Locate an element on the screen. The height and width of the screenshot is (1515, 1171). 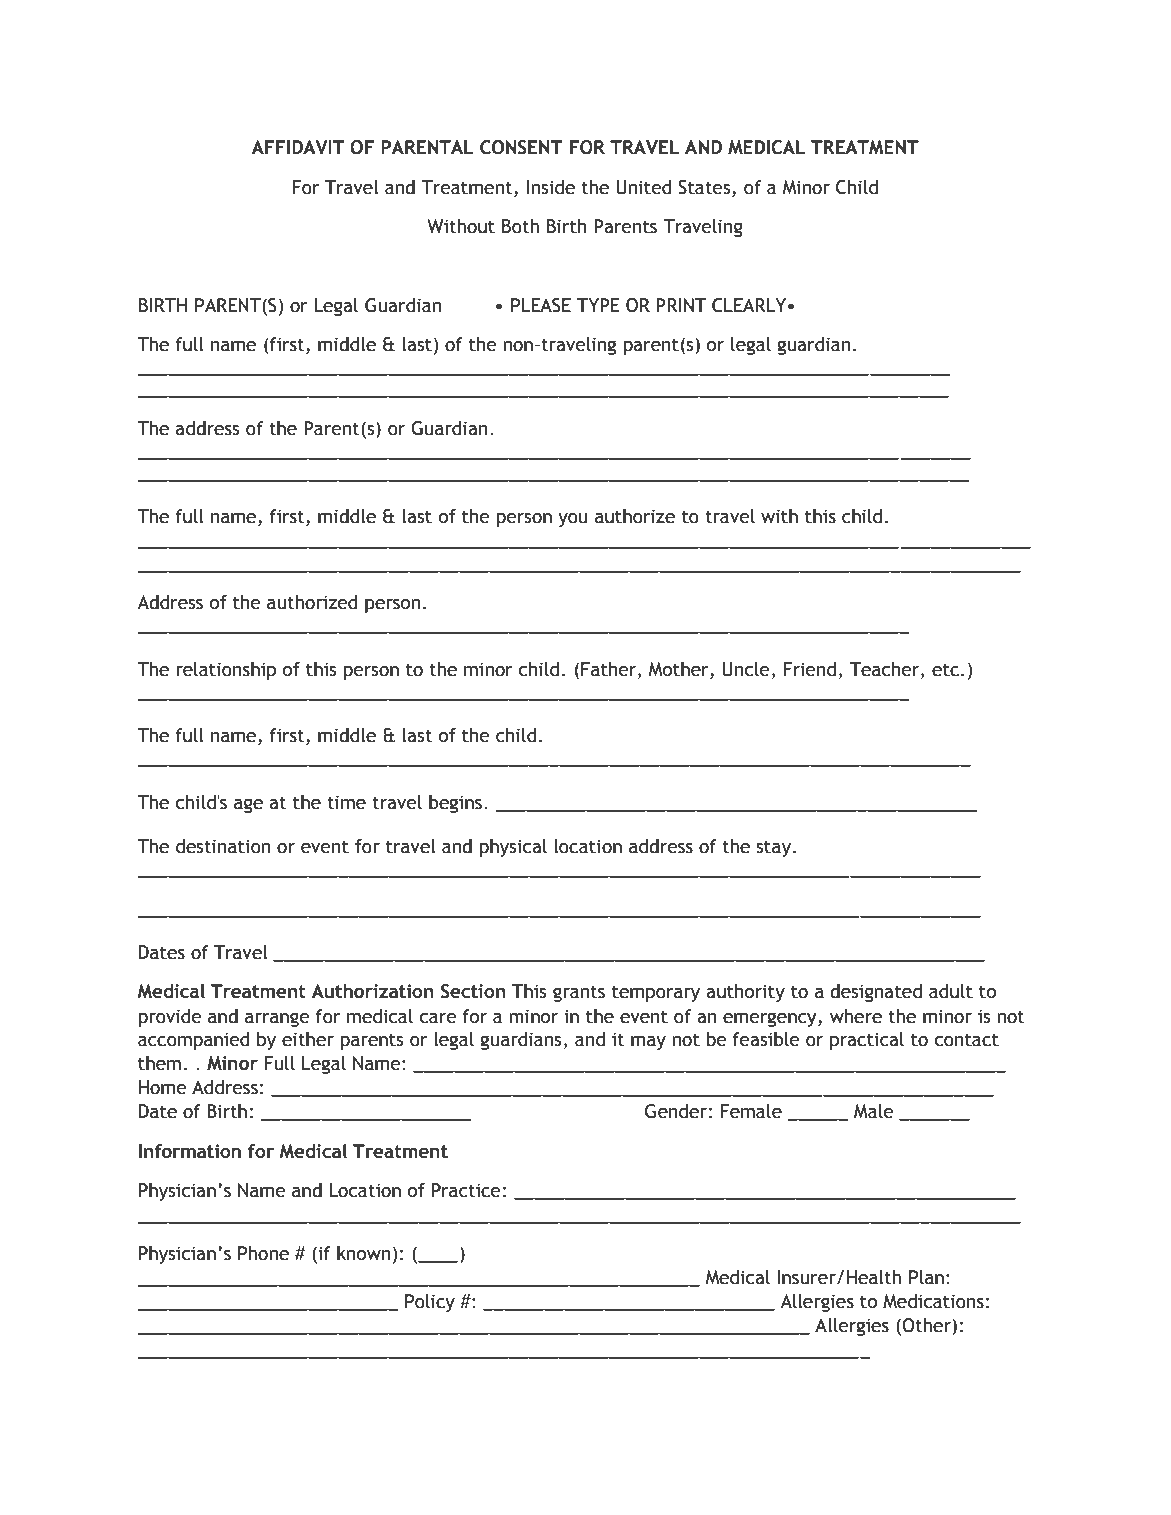
destination is located at coordinates (223, 846).
